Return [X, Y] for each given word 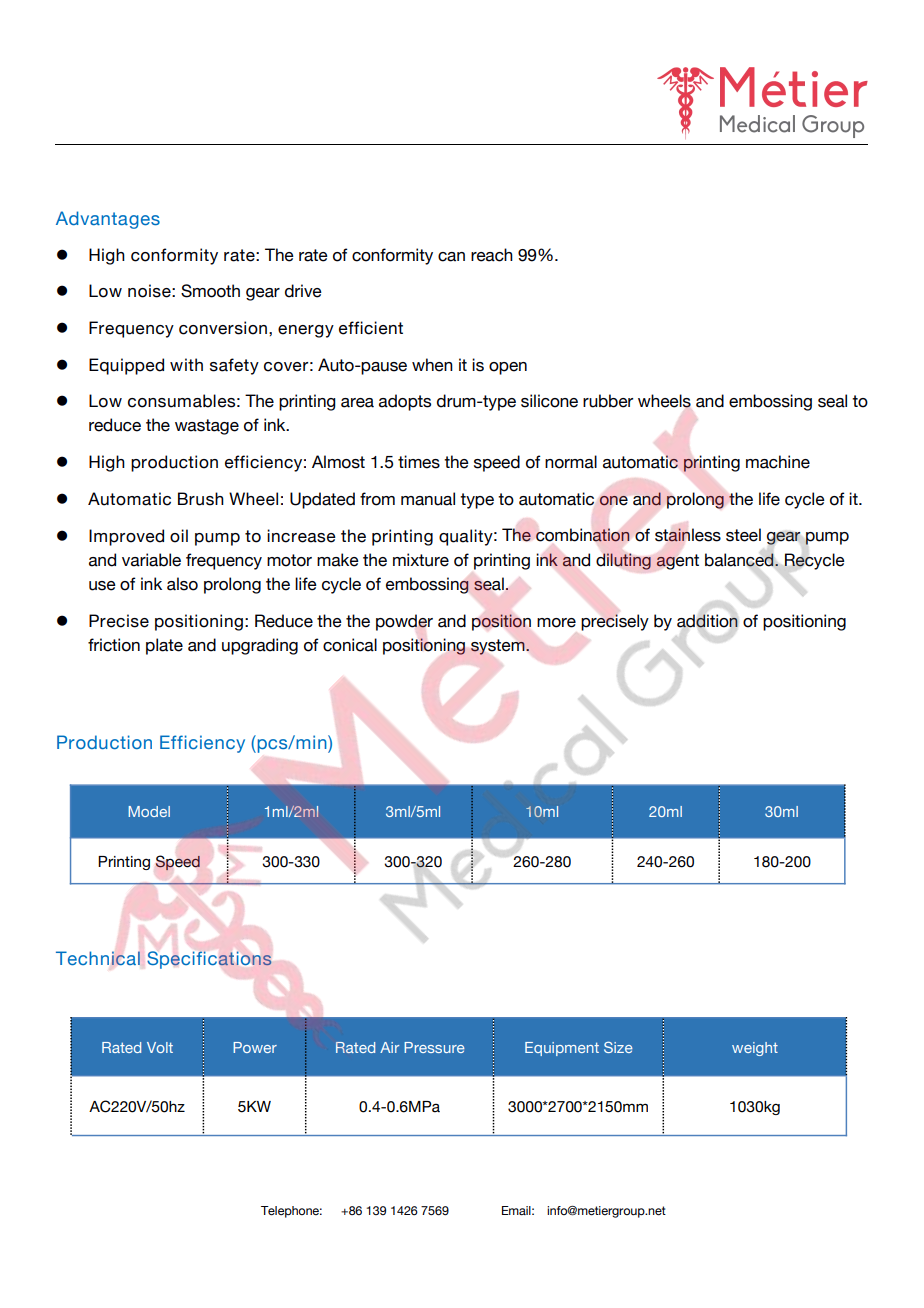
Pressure [434, 1047]
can [451, 257]
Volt [160, 1047]
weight [755, 1049]
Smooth [210, 291]
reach [492, 255]
